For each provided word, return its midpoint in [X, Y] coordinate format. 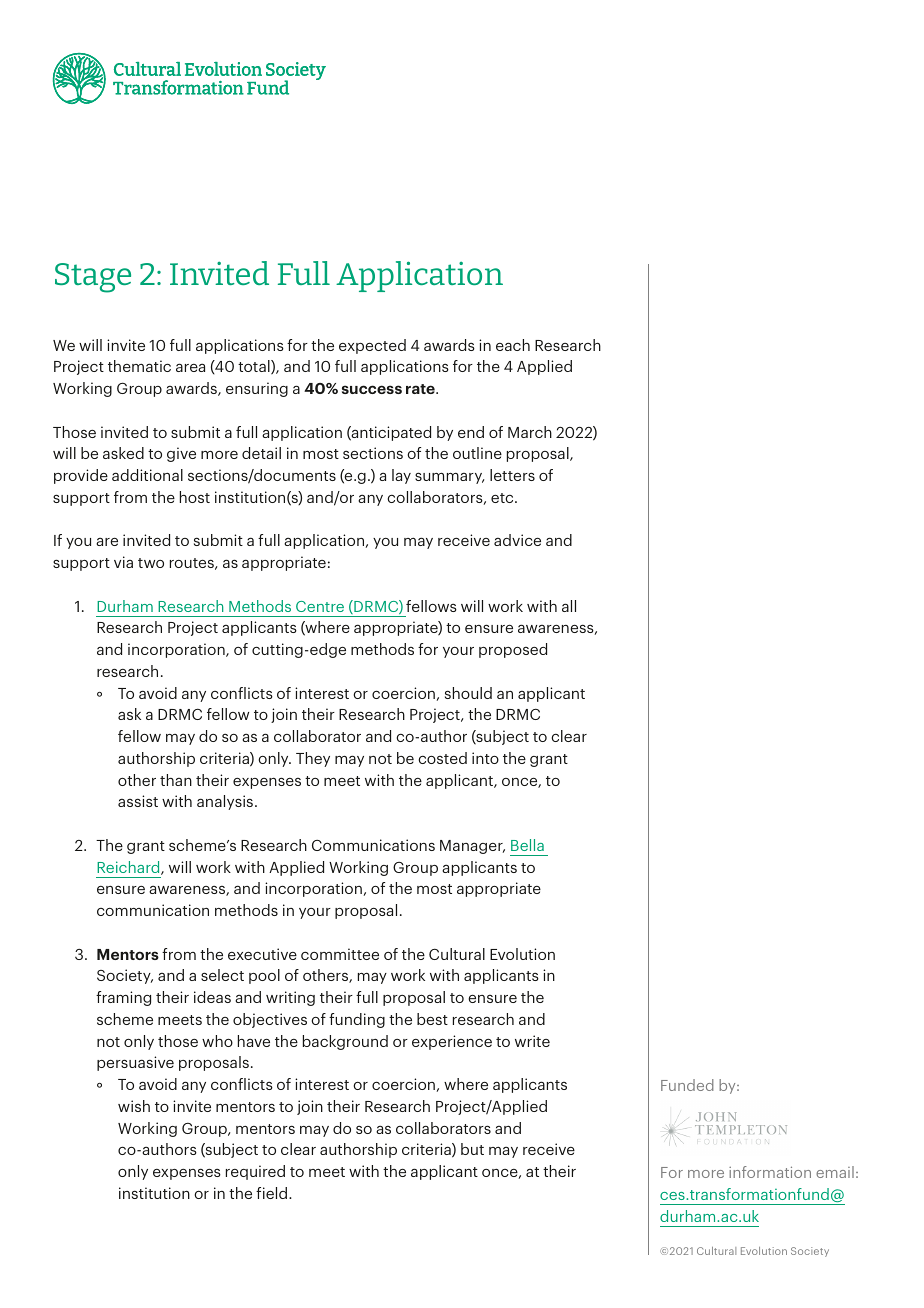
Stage [93, 278]
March [530, 432]
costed [442, 758]
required [255, 1172]
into [485, 758]
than [176, 780]
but [472, 1149]
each [513, 345]
